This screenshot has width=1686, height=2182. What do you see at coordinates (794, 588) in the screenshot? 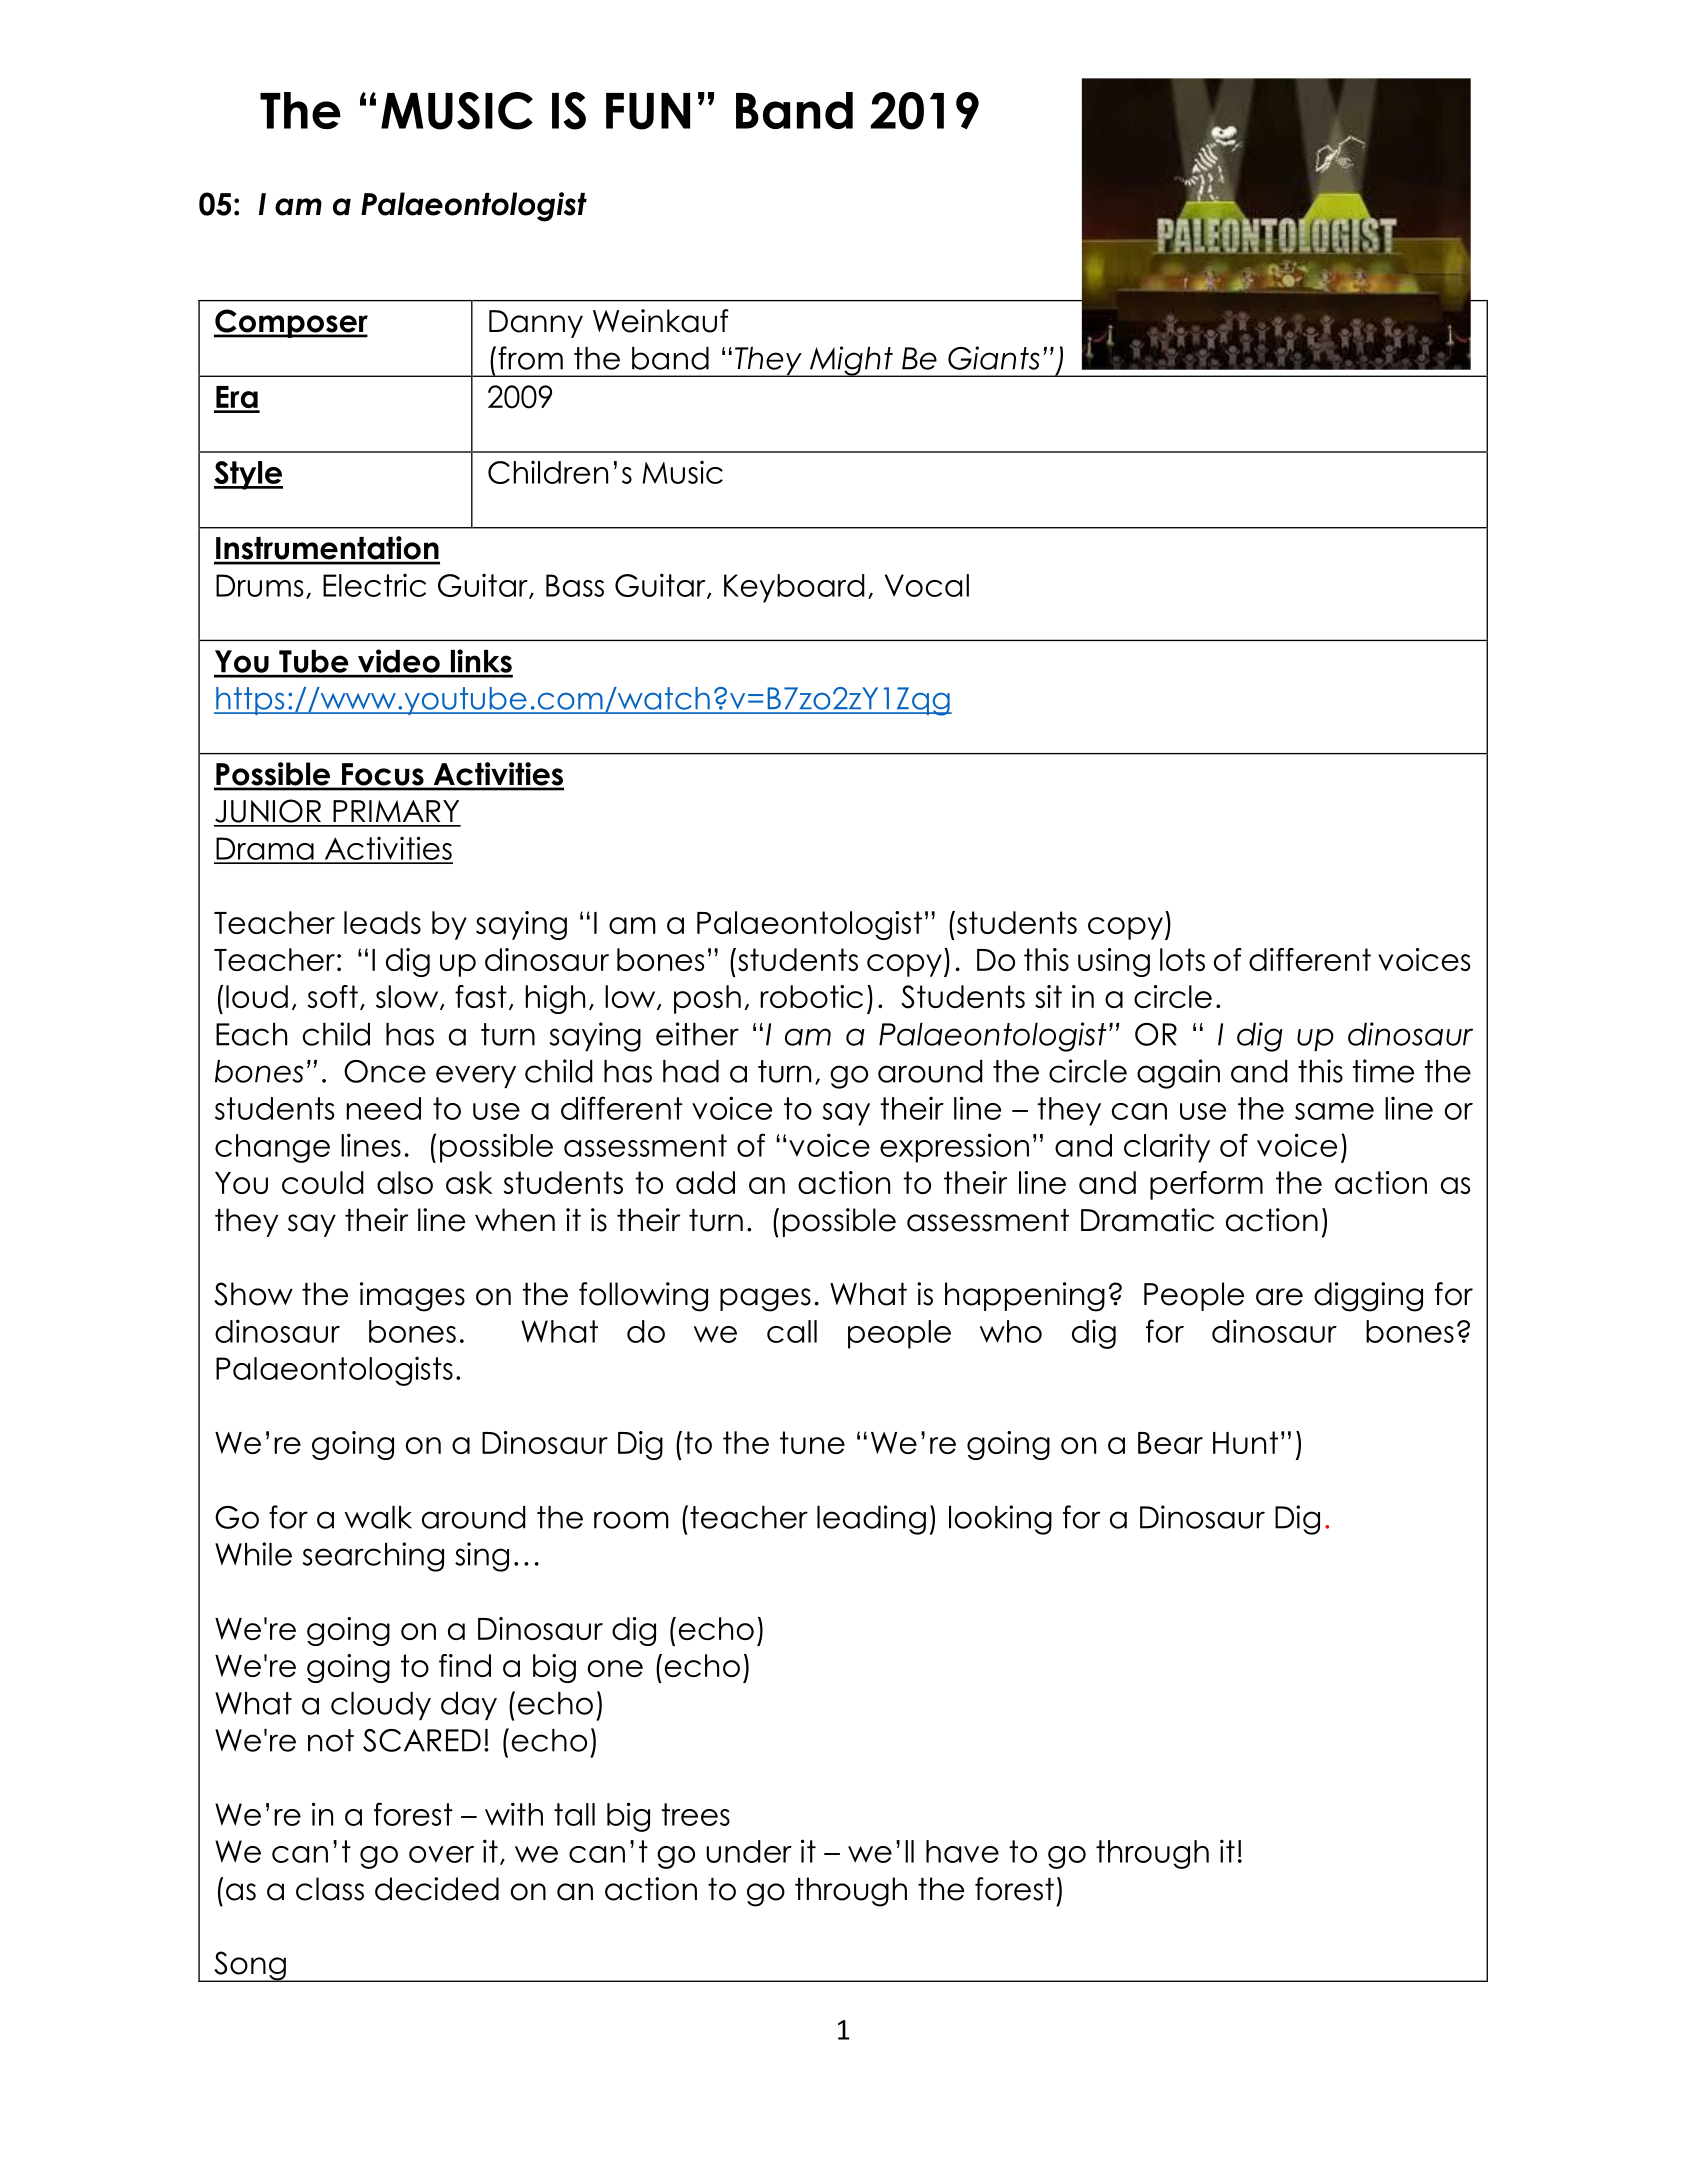
I see `Keyboard` at bounding box center [794, 588].
